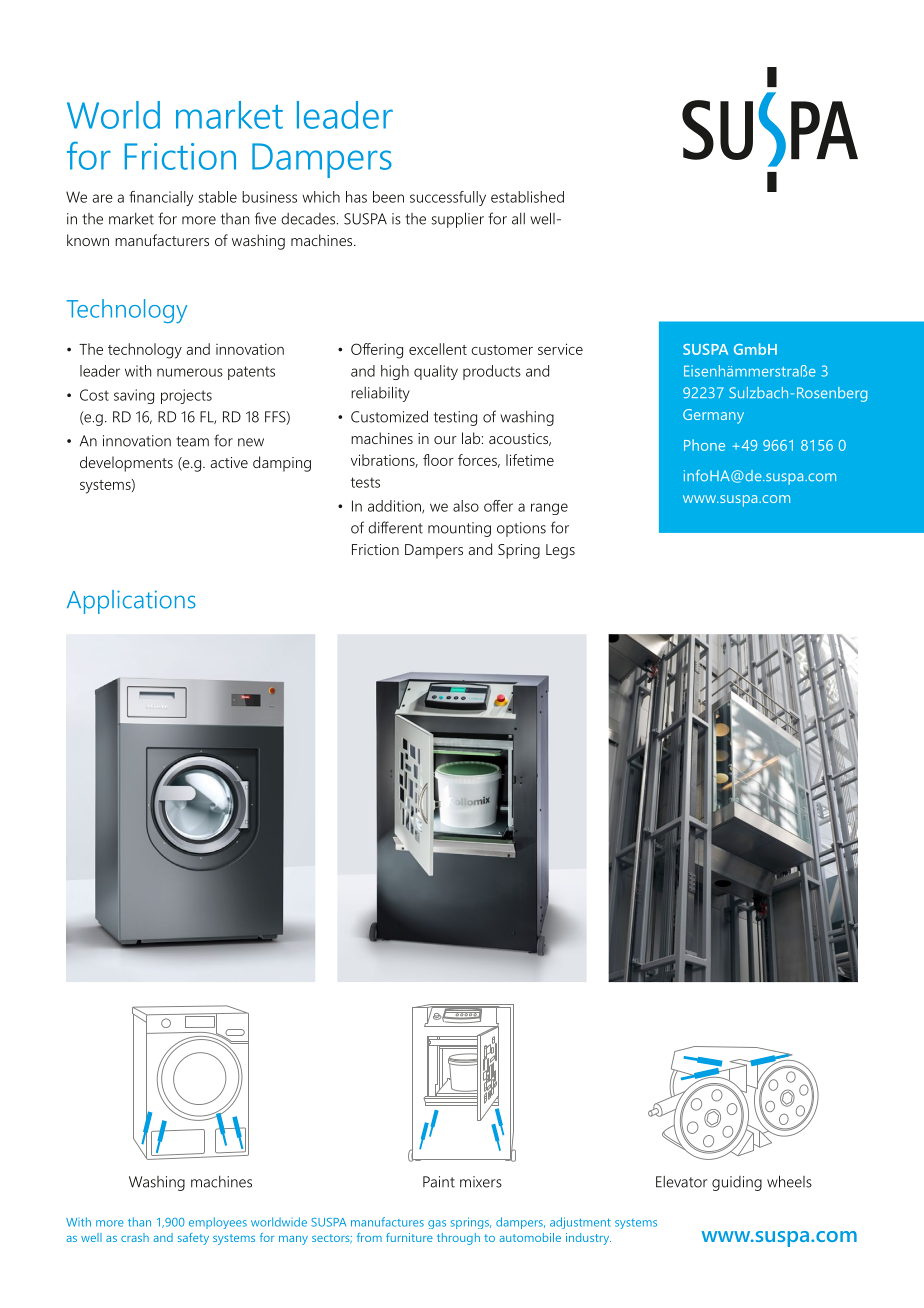 This screenshot has height=1308, width=924. What do you see at coordinates (161, 198) in the screenshot?
I see `financially` at bounding box center [161, 198].
